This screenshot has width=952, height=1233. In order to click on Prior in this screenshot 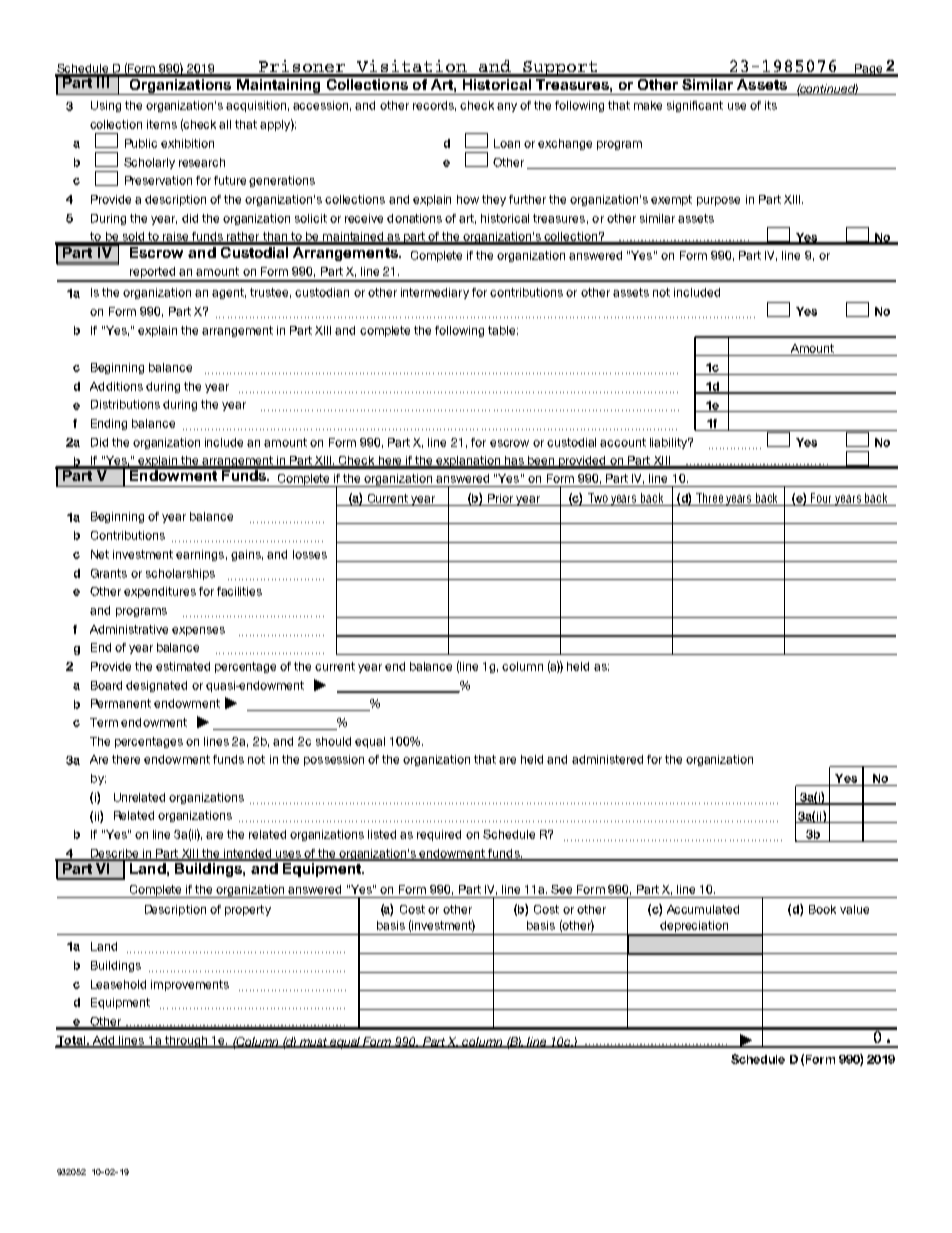, I will do `click(500, 498)`.
